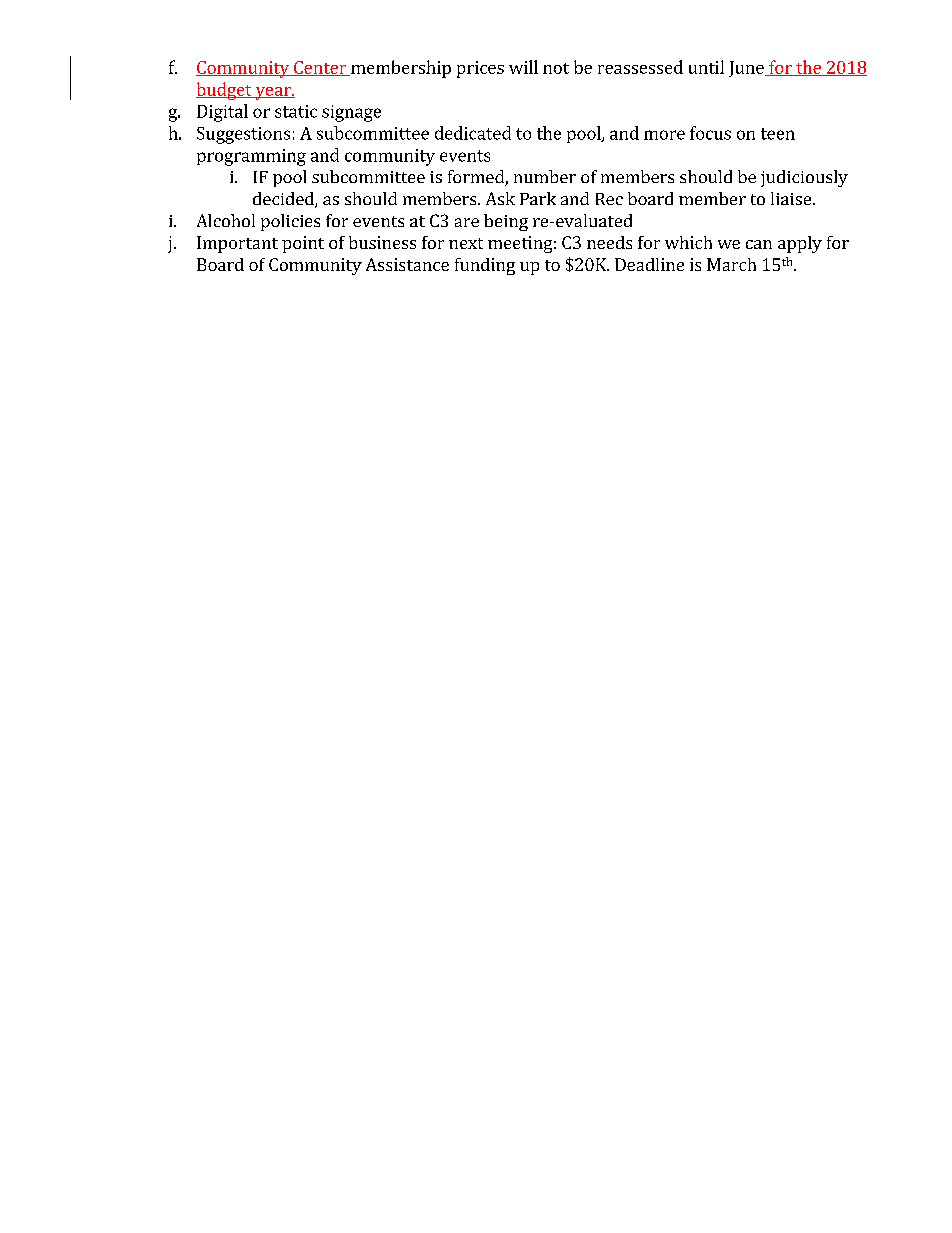 This screenshot has width=952, height=1233. I want to click on point, so click(303, 244).
